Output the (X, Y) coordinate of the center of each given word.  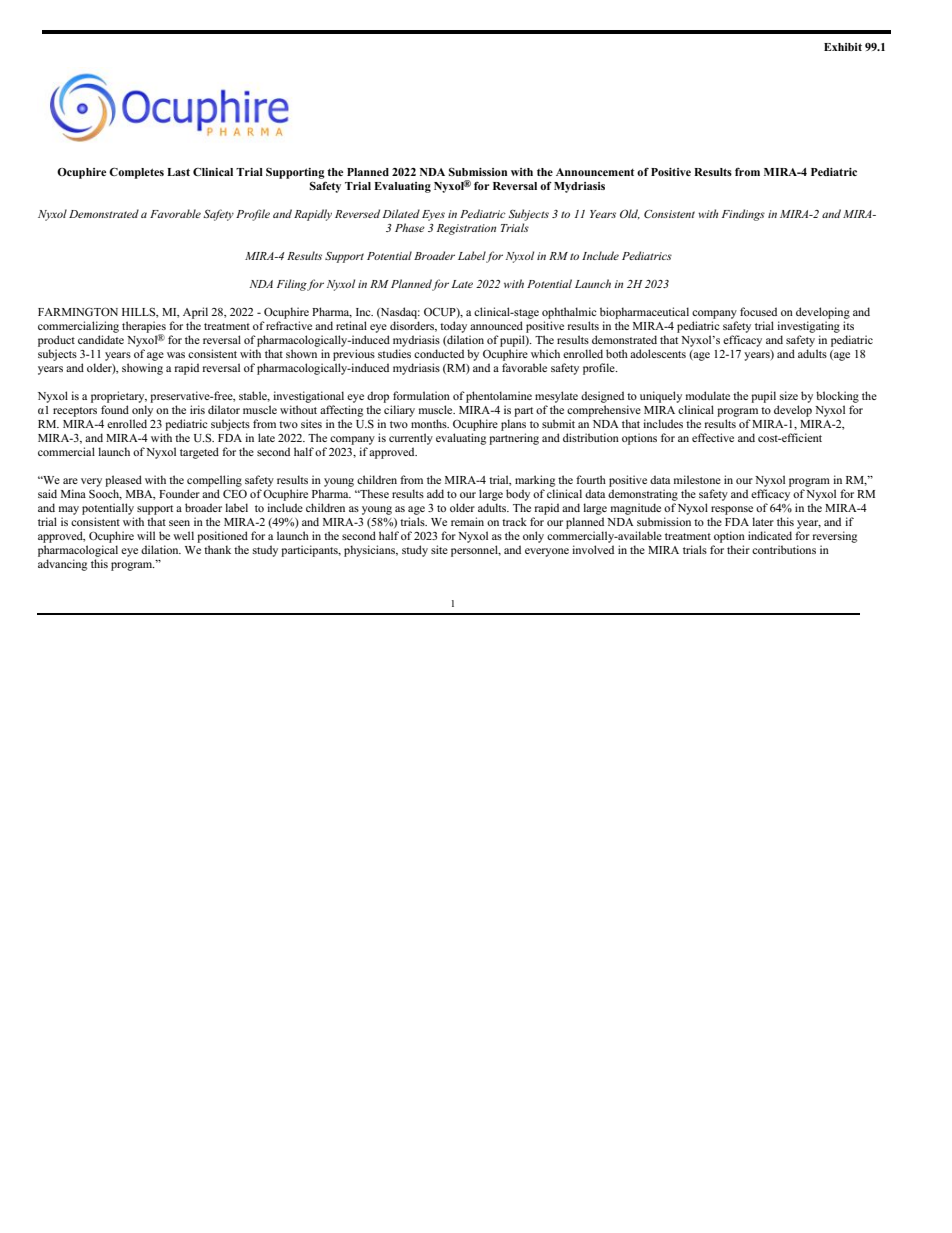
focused (758, 311)
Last (178, 172)
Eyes (433, 215)
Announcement (595, 172)
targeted (199, 453)
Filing (292, 285)
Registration (466, 229)
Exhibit (843, 47)
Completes (136, 173)
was (176, 355)
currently (411, 439)
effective (713, 437)
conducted (439, 353)
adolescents (658, 353)
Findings (743, 215)
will (146, 535)
